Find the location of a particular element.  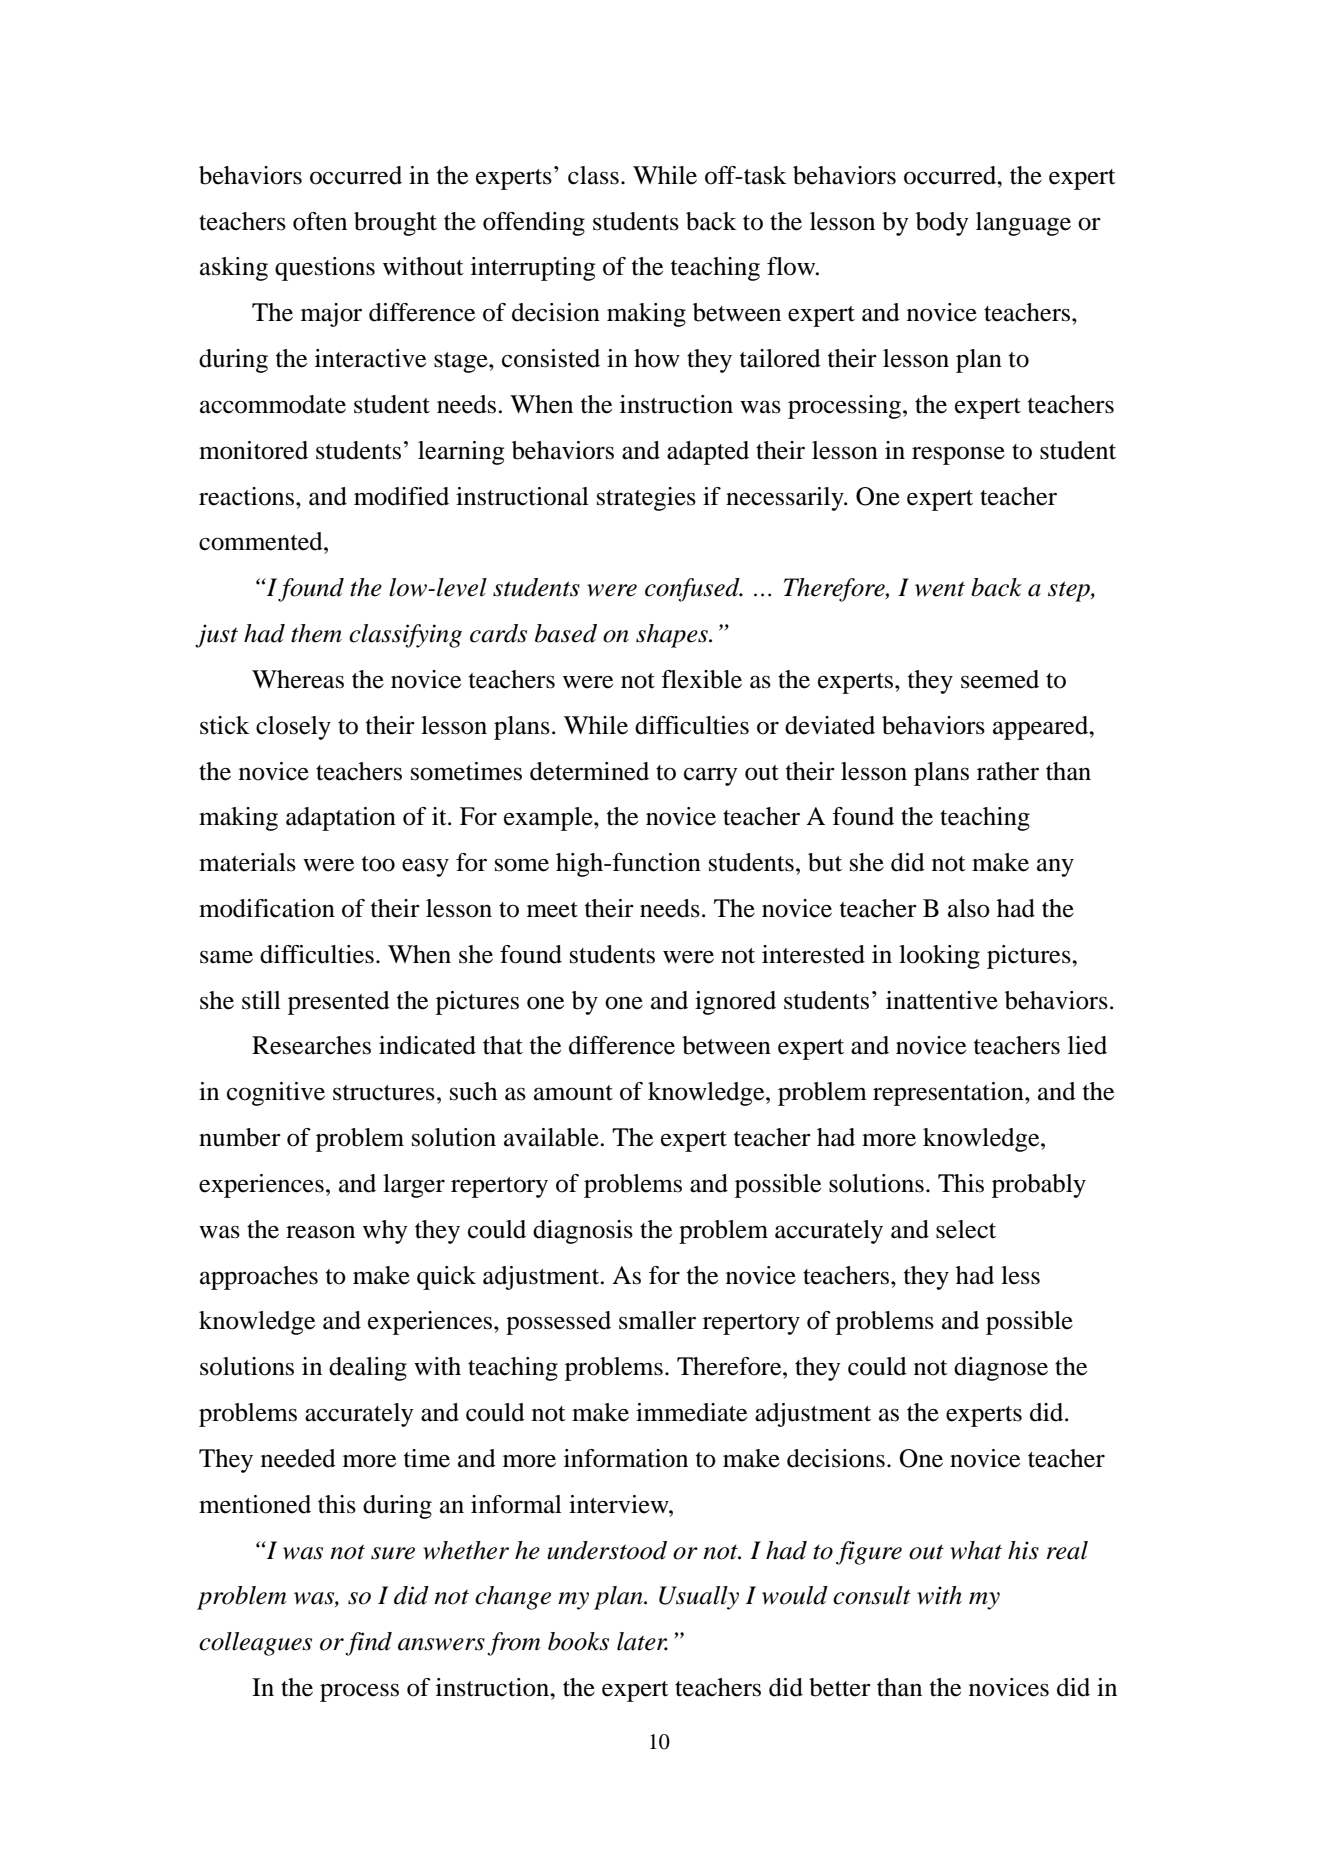

questions is located at coordinates (325, 269).
